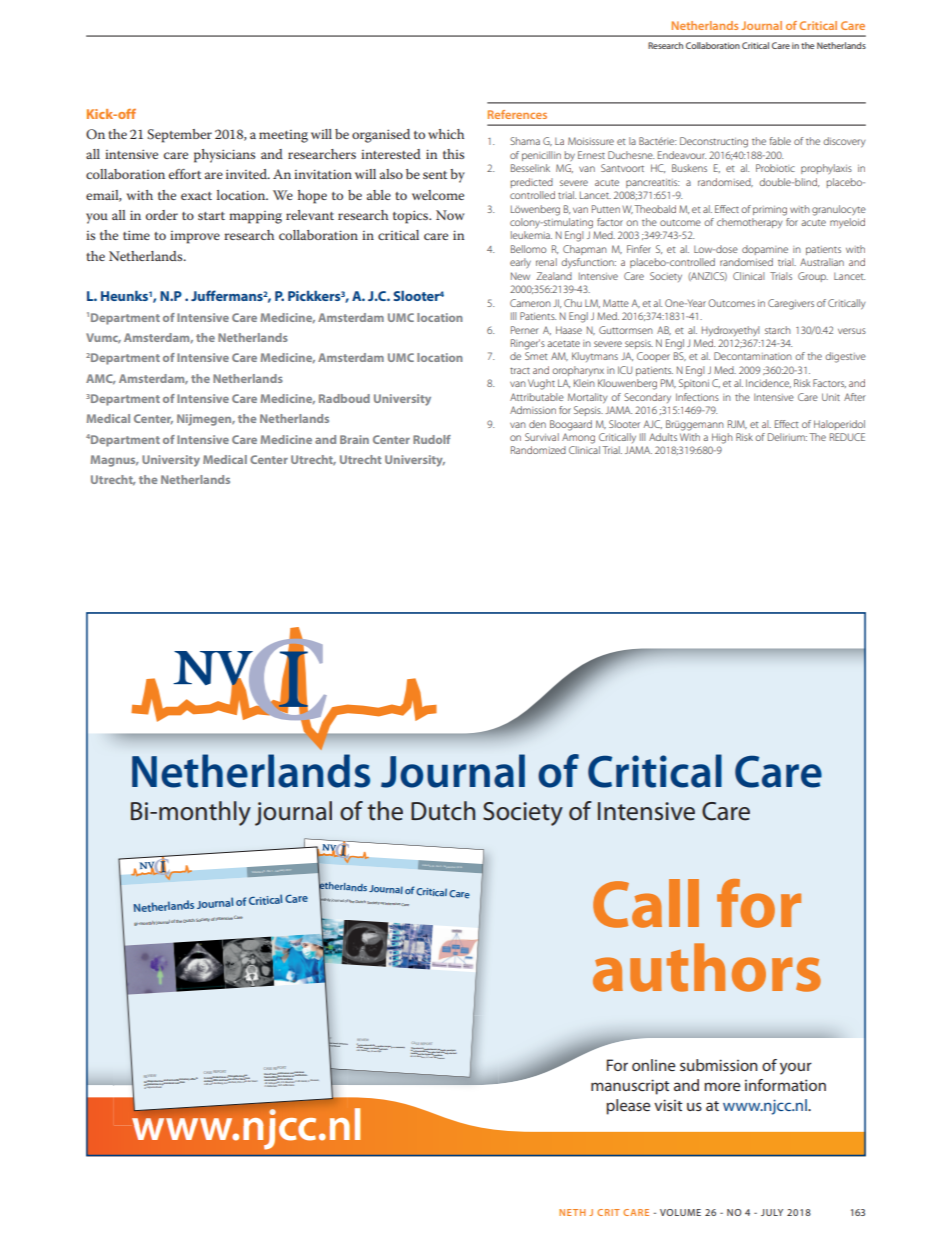 This screenshot has width=952, height=1247. Describe the element at coordinates (628, 1107) in the screenshot. I see `please` at that location.
